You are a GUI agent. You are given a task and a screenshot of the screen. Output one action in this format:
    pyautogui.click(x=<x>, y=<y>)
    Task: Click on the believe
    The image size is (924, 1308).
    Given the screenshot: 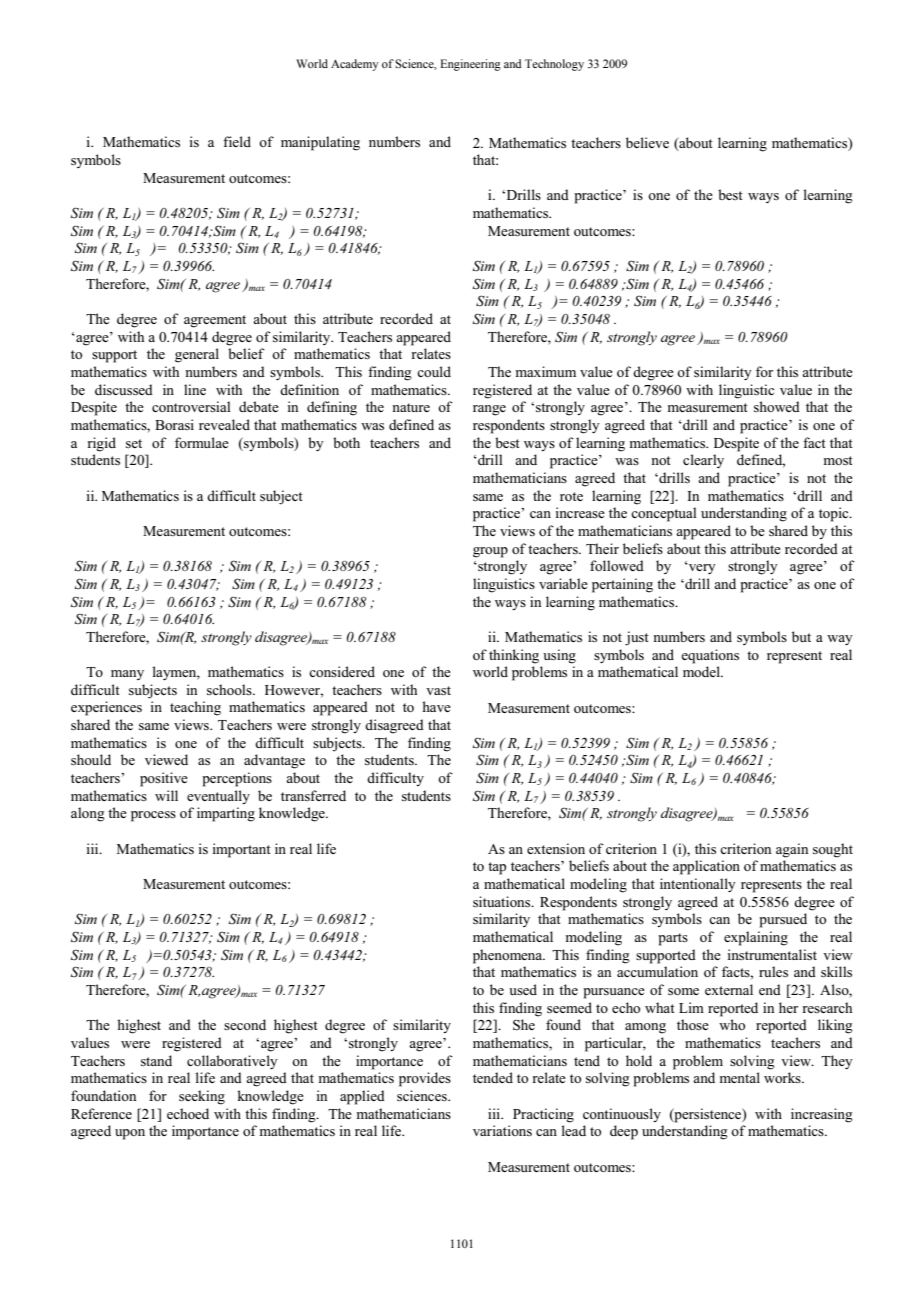 What is the action you would take?
    pyautogui.click(x=647, y=142)
